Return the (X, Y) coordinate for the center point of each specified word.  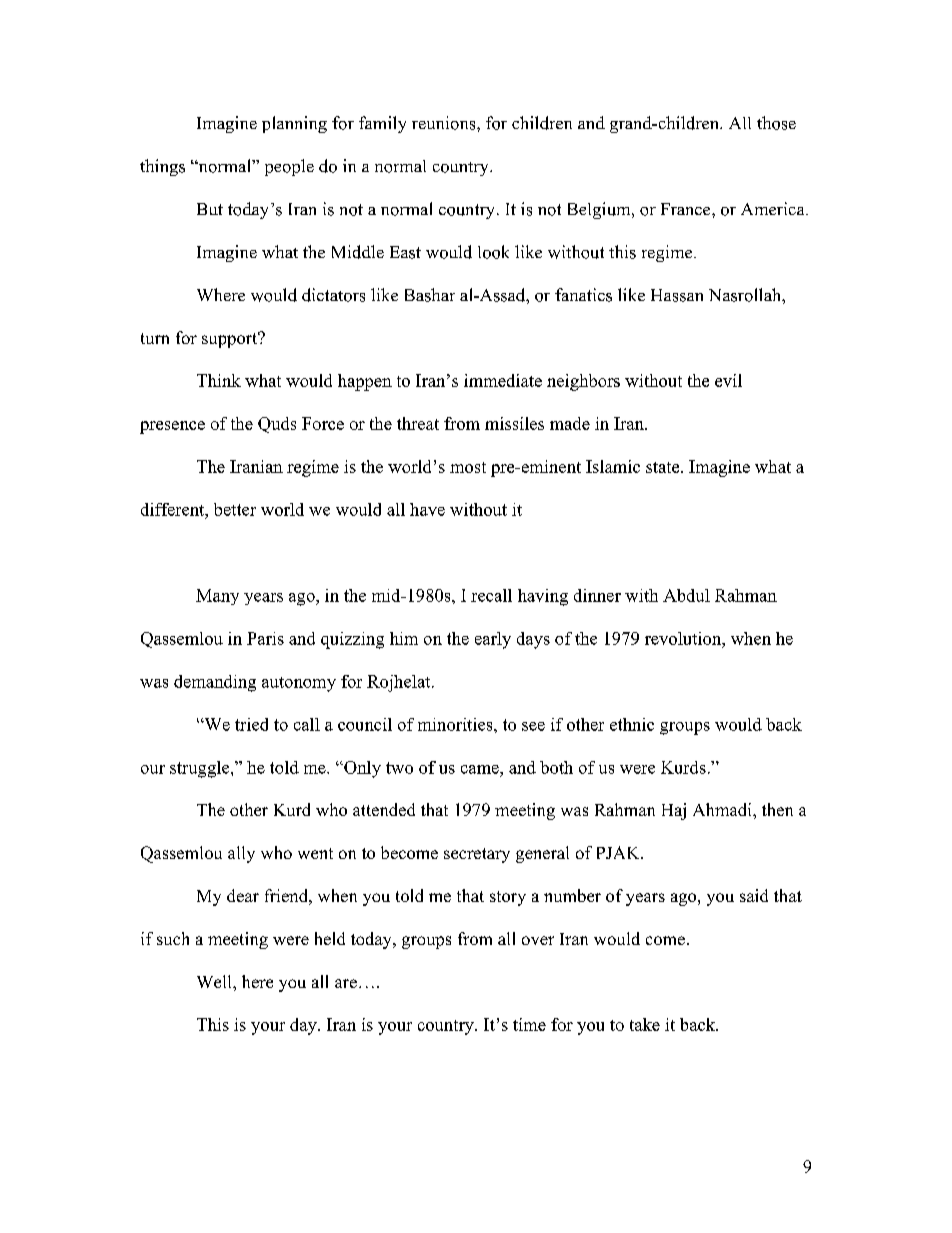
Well (215, 981)
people (289, 167)
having (543, 597)
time (529, 1024)
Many (217, 597)
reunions (445, 123)
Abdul (686, 595)
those (776, 123)
